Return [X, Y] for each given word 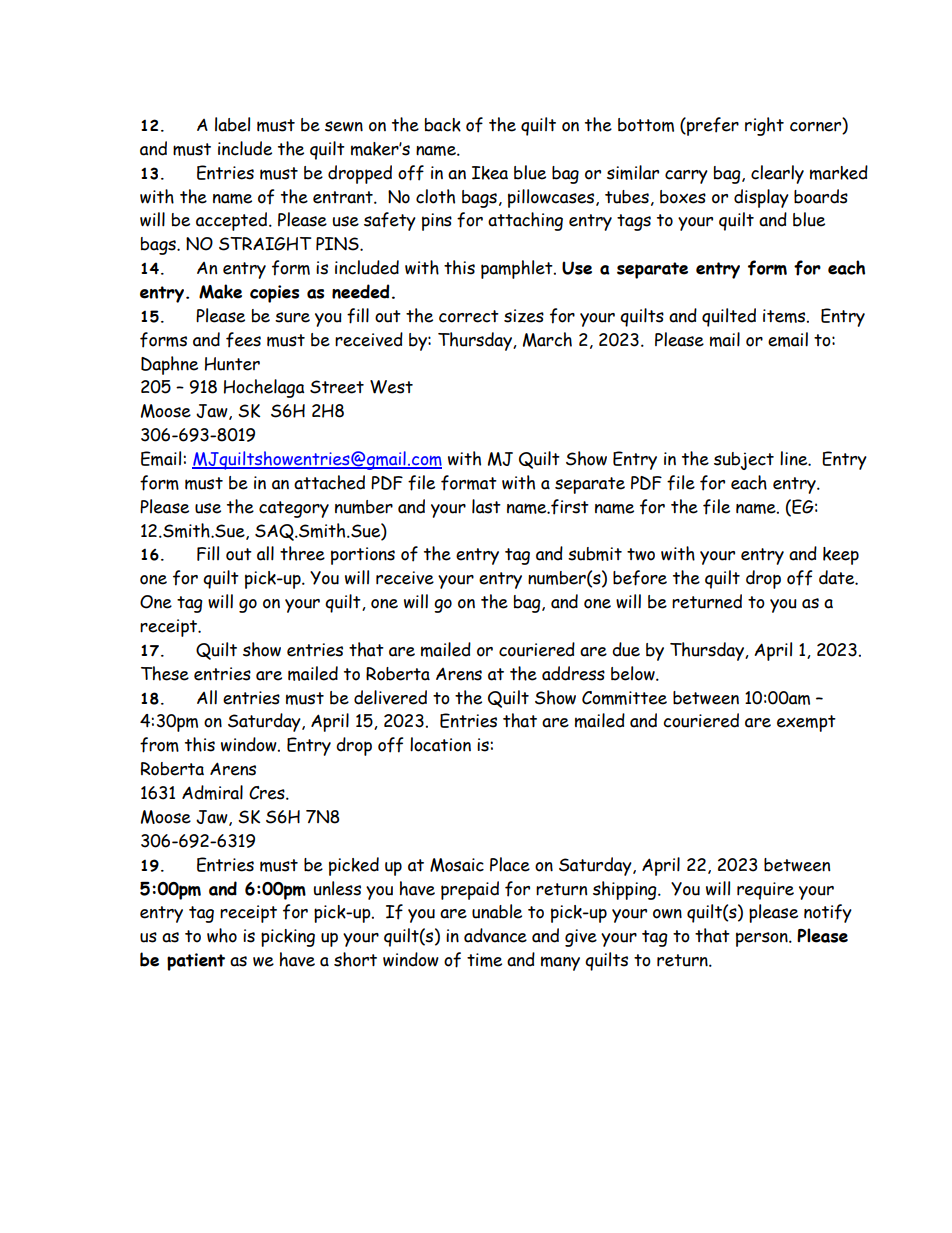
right [764, 126]
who [222, 935]
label [232, 124]
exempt [806, 723]
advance [495, 935]
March [547, 339]
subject [744, 461]
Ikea [490, 173]
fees [243, 340]
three [302, 553]
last [486, 506]
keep [841, 556]
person [763, 939]
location [440, 744]
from [159, 745]
